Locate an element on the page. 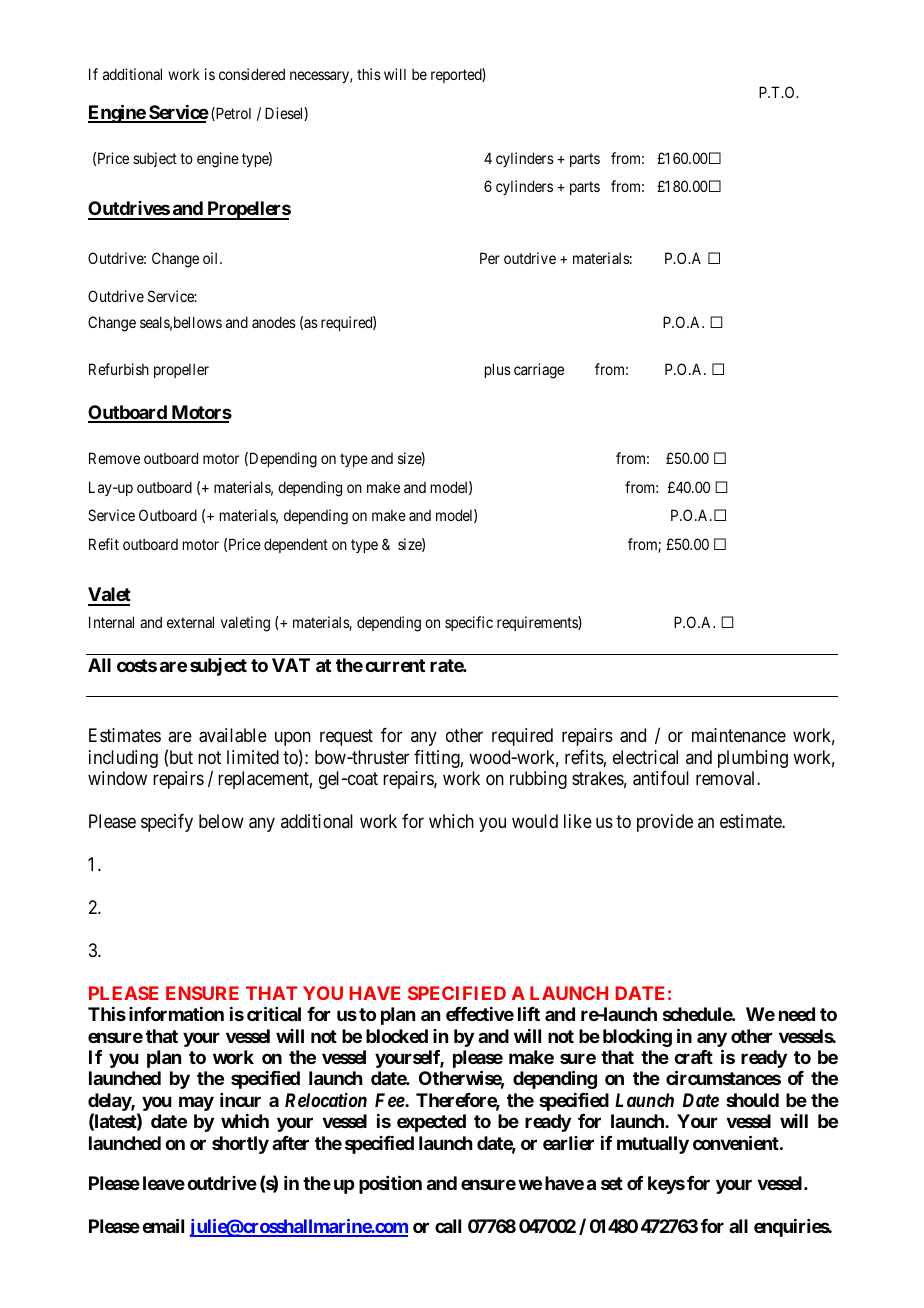  requirements is located at coordinates (538, 623).
